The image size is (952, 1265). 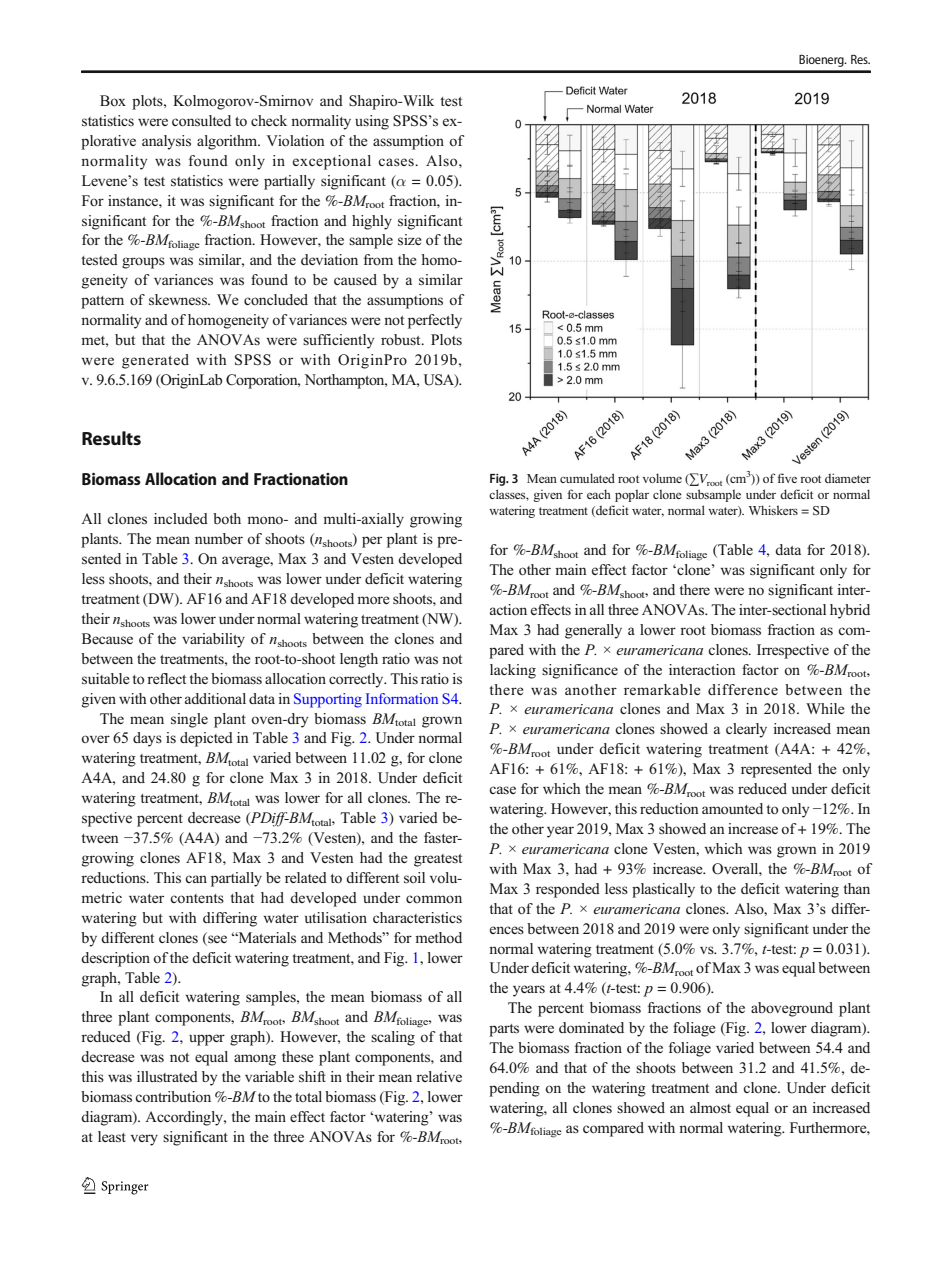 What do you see at coordinates (732, 809) in the document?
I see `amounted` at bounding box center [732, 809].
